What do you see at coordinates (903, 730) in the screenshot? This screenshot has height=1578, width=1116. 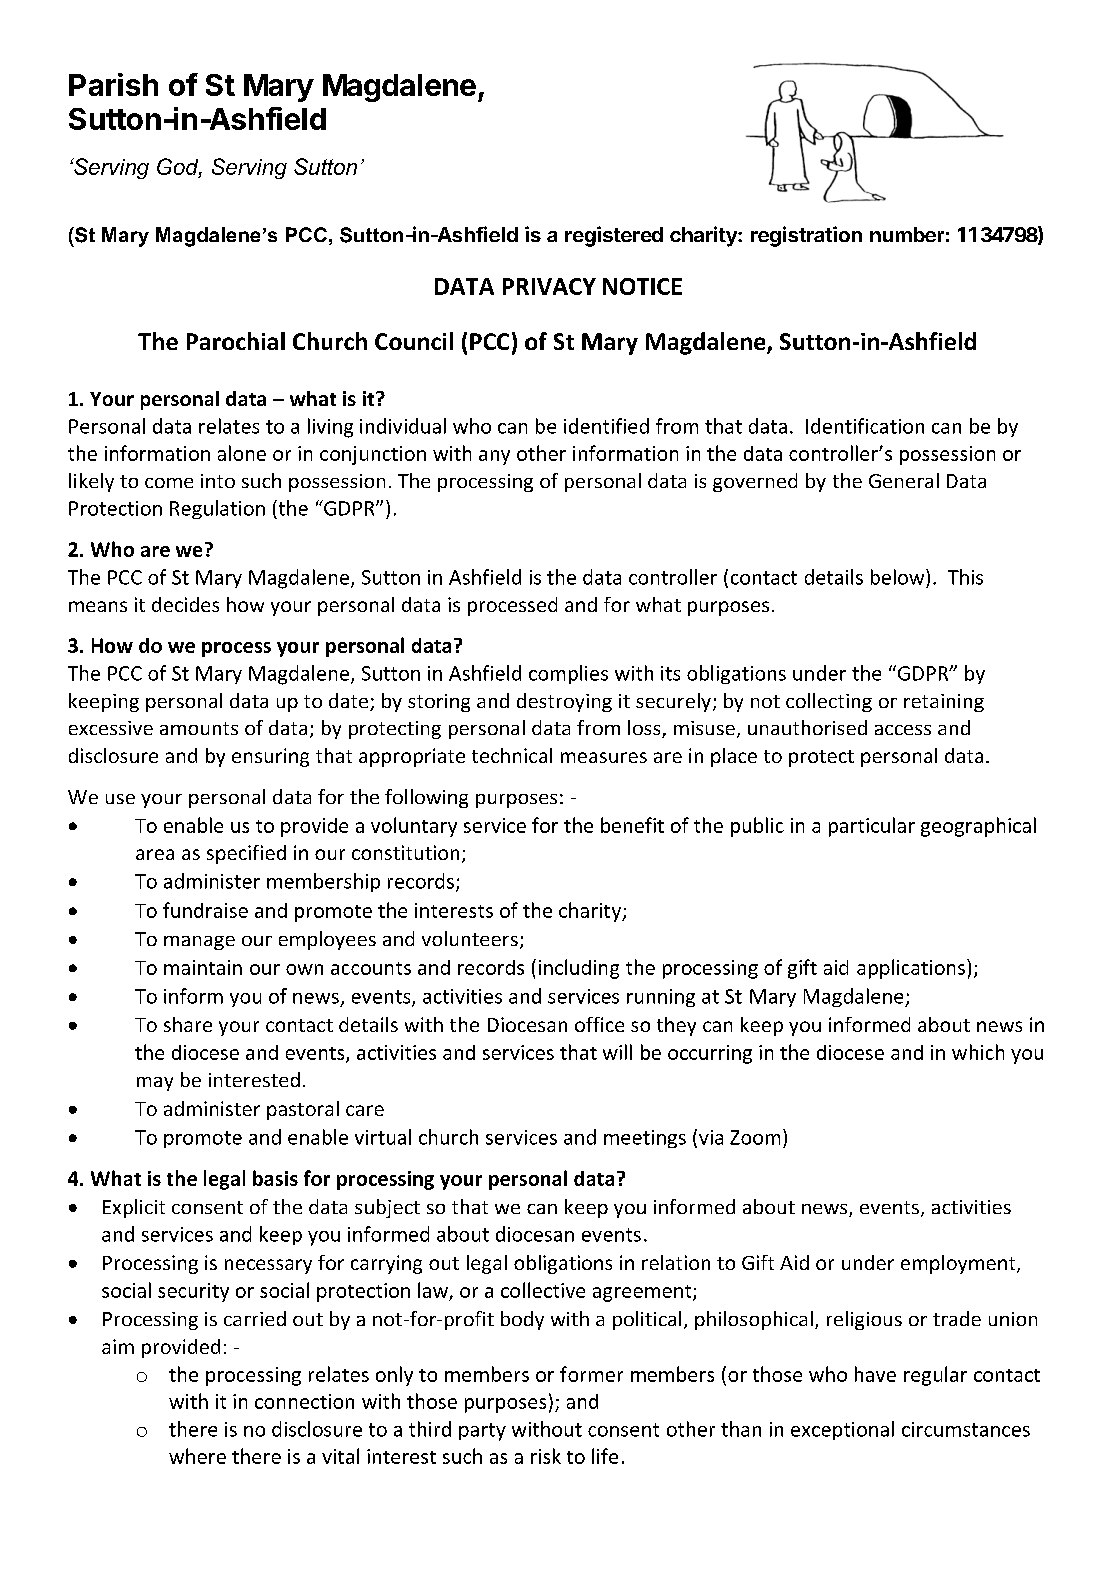 I see `access` at bounding box center [903, 730].
